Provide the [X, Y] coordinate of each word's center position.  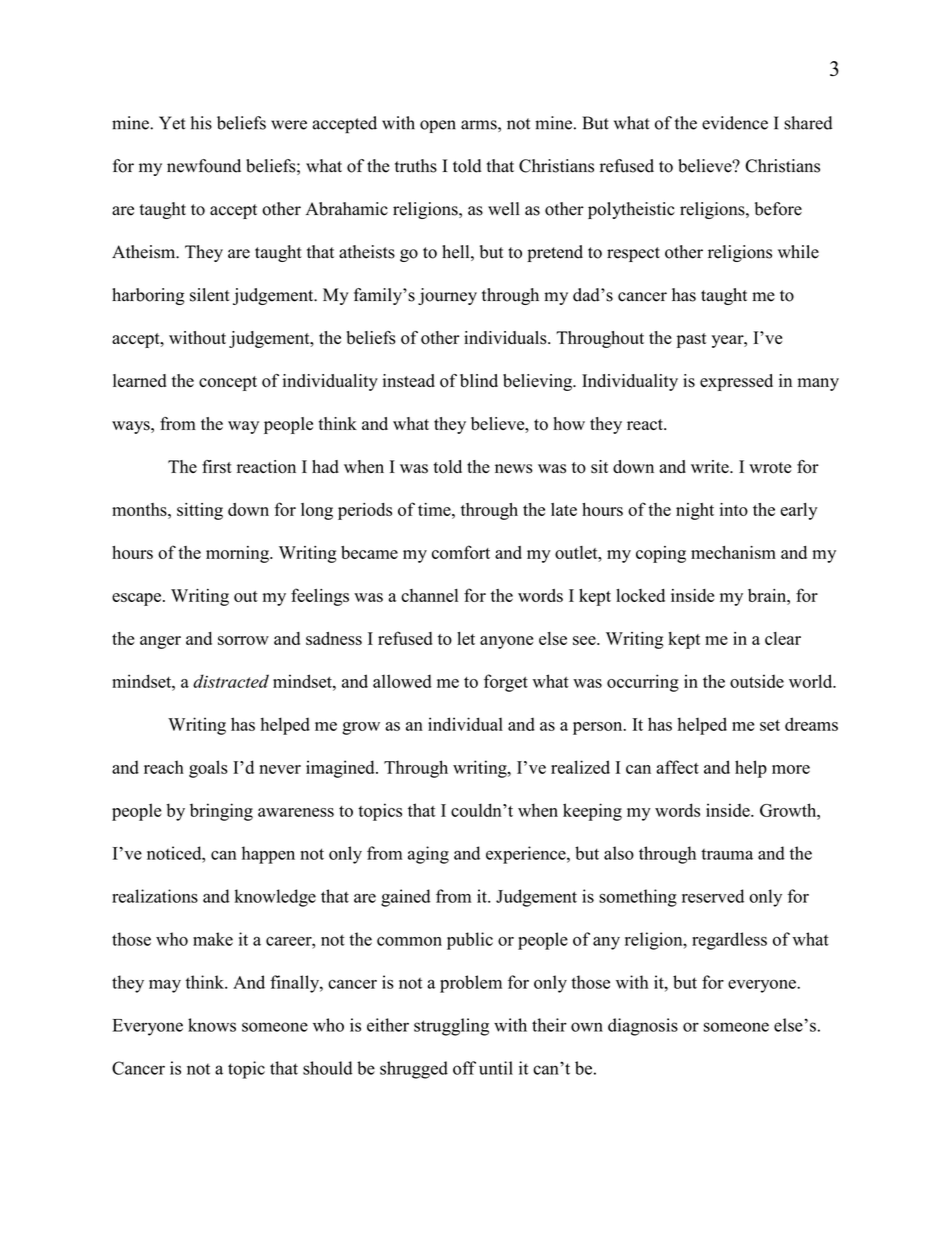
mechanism [733, 552]
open [438, 126]
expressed [736, 382]
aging [428, 855]
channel [429, 595]
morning [238, 554]
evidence [735, 123]
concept [228, 383]
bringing [221, 812]
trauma [727, 854]
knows [212, 1025]
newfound [204, 166]
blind [479, 381]
